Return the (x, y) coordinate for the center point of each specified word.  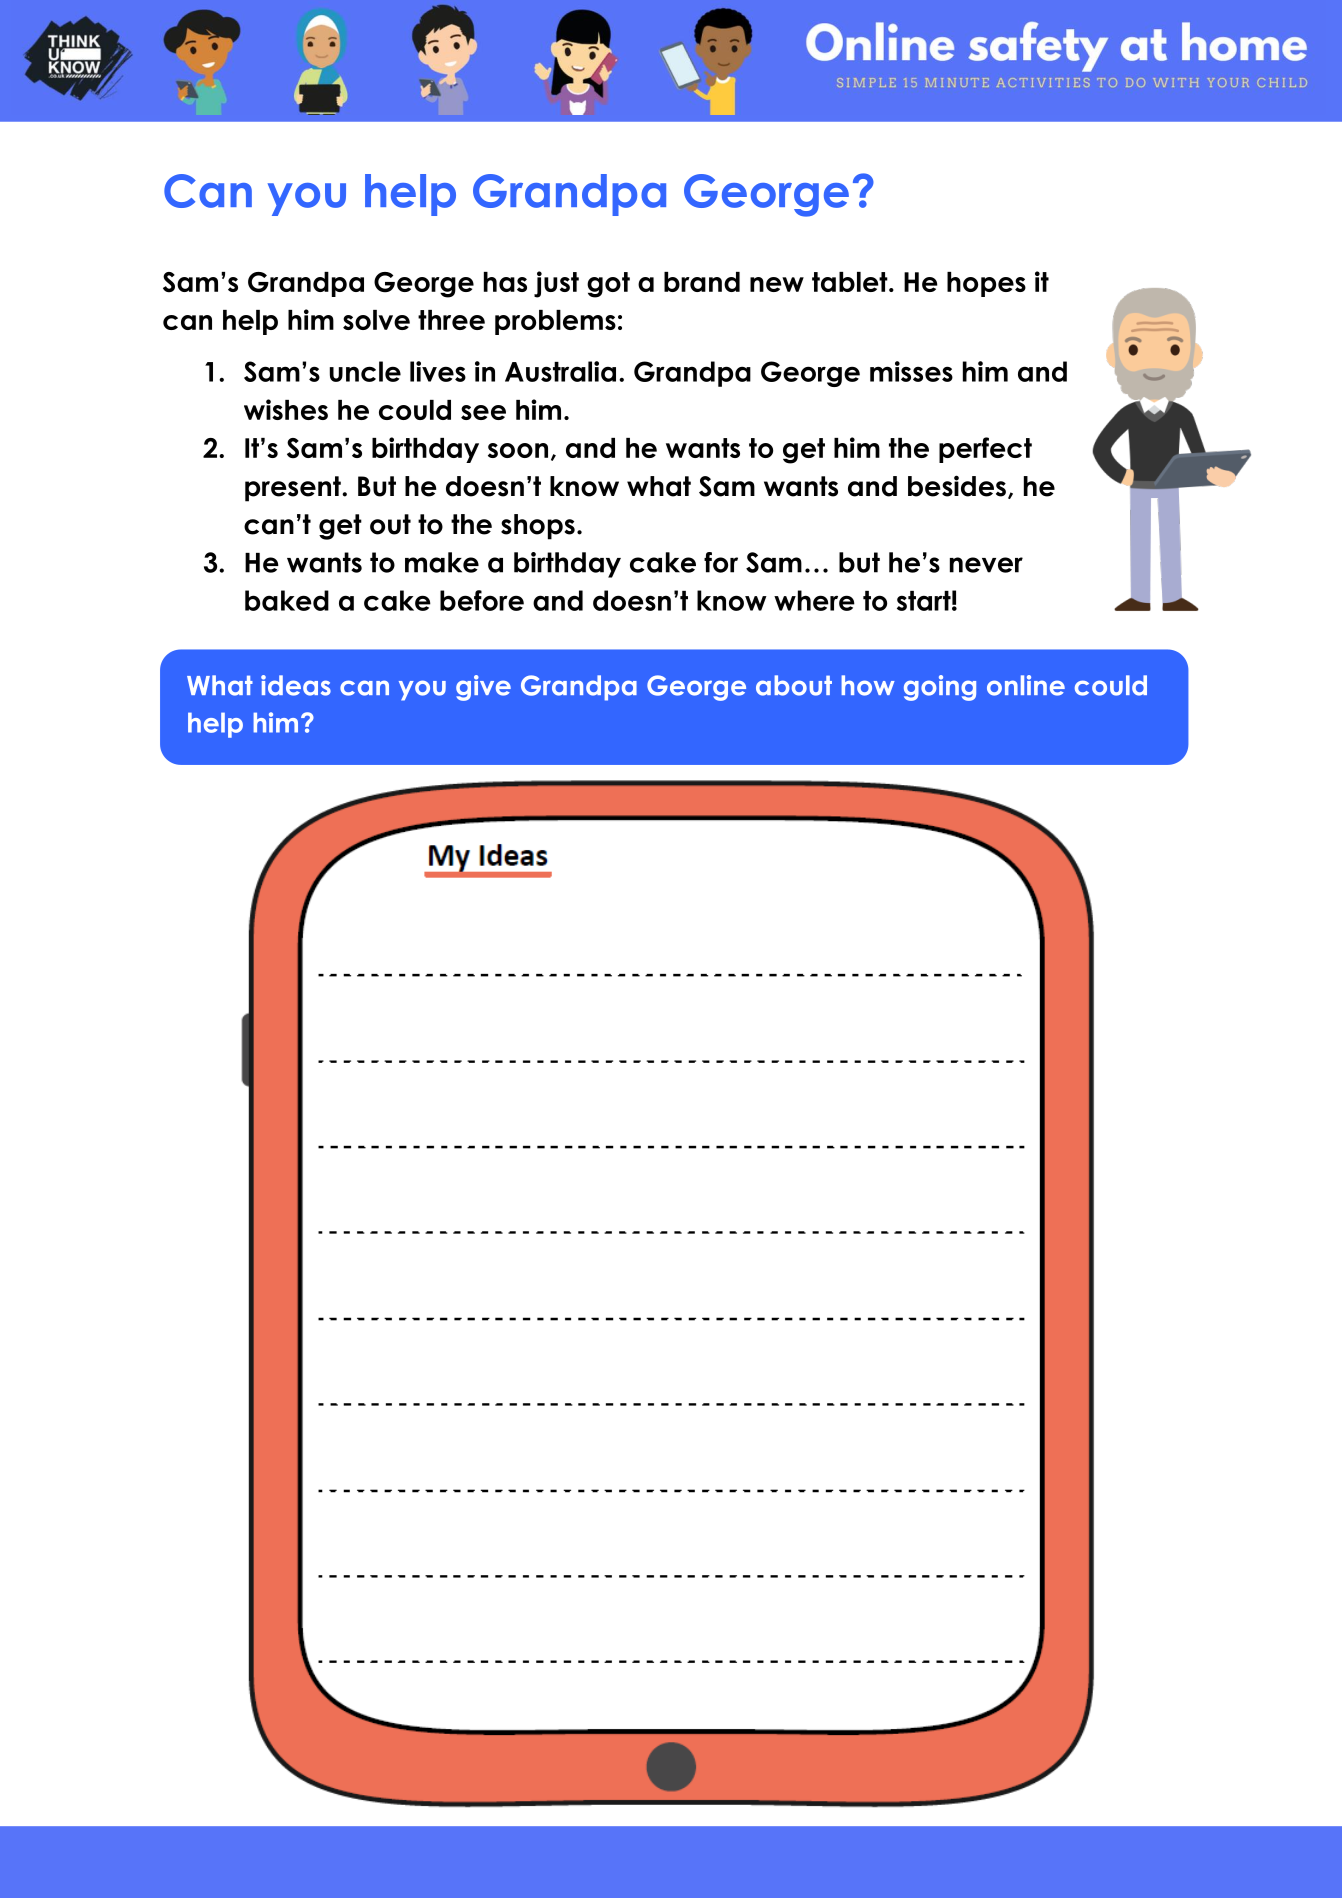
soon (518, 450)
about (794, 685)
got (608, 285)
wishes (286, 409)
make (442, 562)
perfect (985, 450)
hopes (986, 284)
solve (376, 320)
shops (538, 527)
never (986, 565)
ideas (296, 685)
